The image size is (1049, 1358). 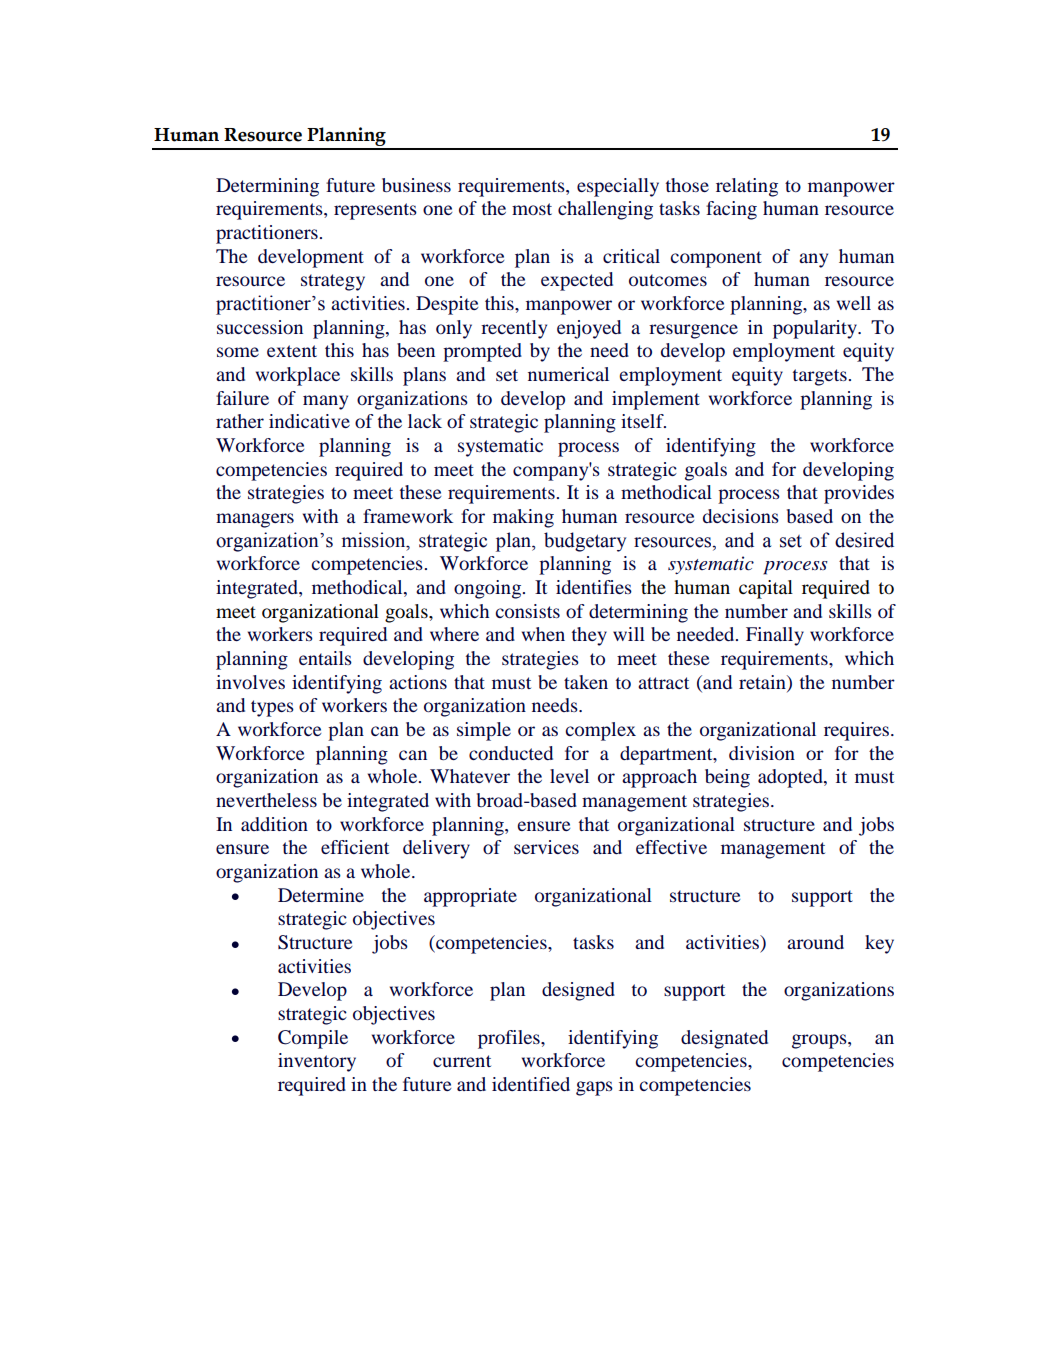 I want to click on entails, so click(x=325, y=658).
